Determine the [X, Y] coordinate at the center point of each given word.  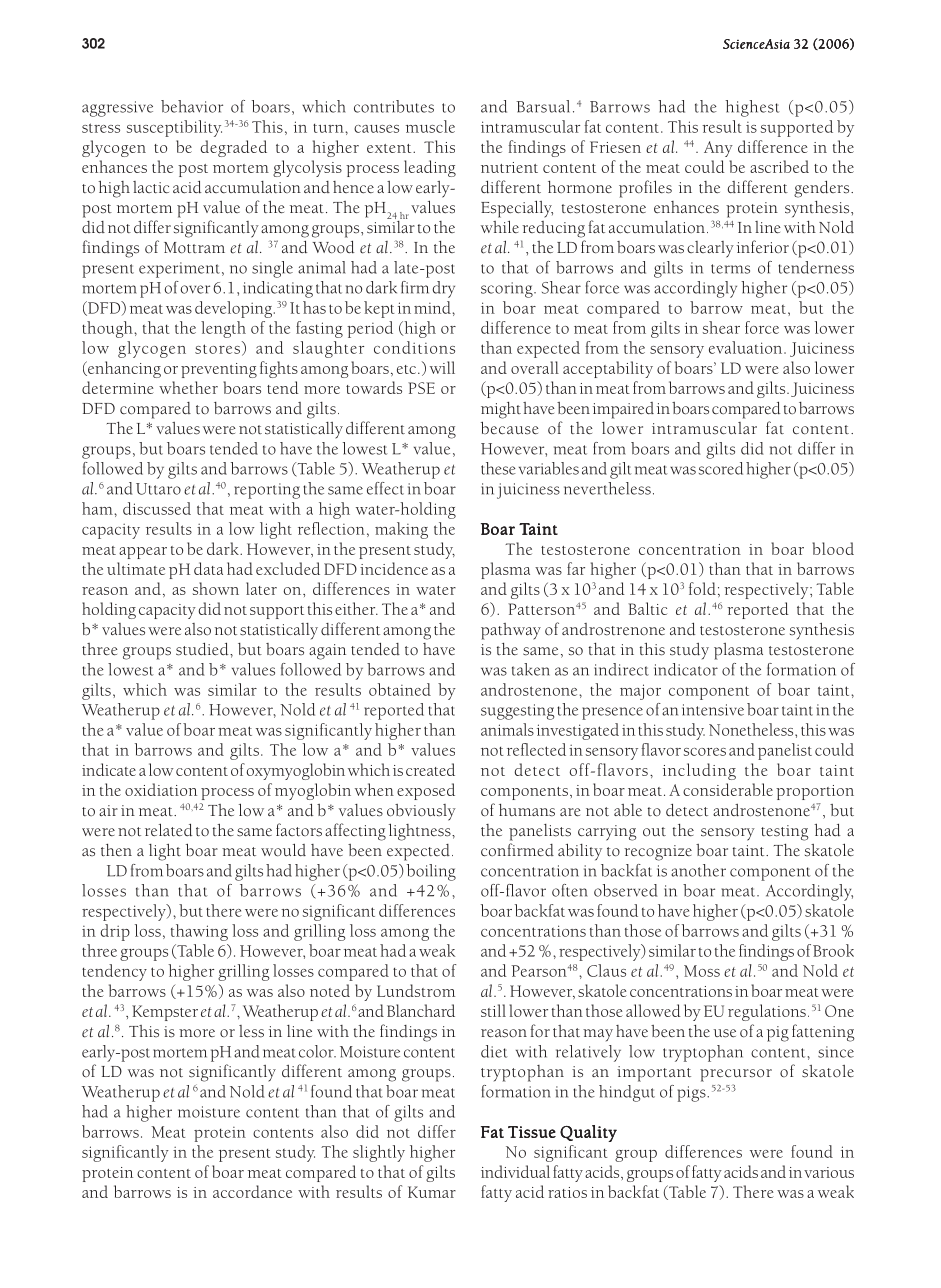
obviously [421, 812]
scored [721, 468]
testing [785, 833]
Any [718, 149]
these [498, 468]
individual [515, 1171]
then [116, 850]
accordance [252, 1191]
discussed [157, 508]
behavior [192, 106]
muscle [430, 126]
